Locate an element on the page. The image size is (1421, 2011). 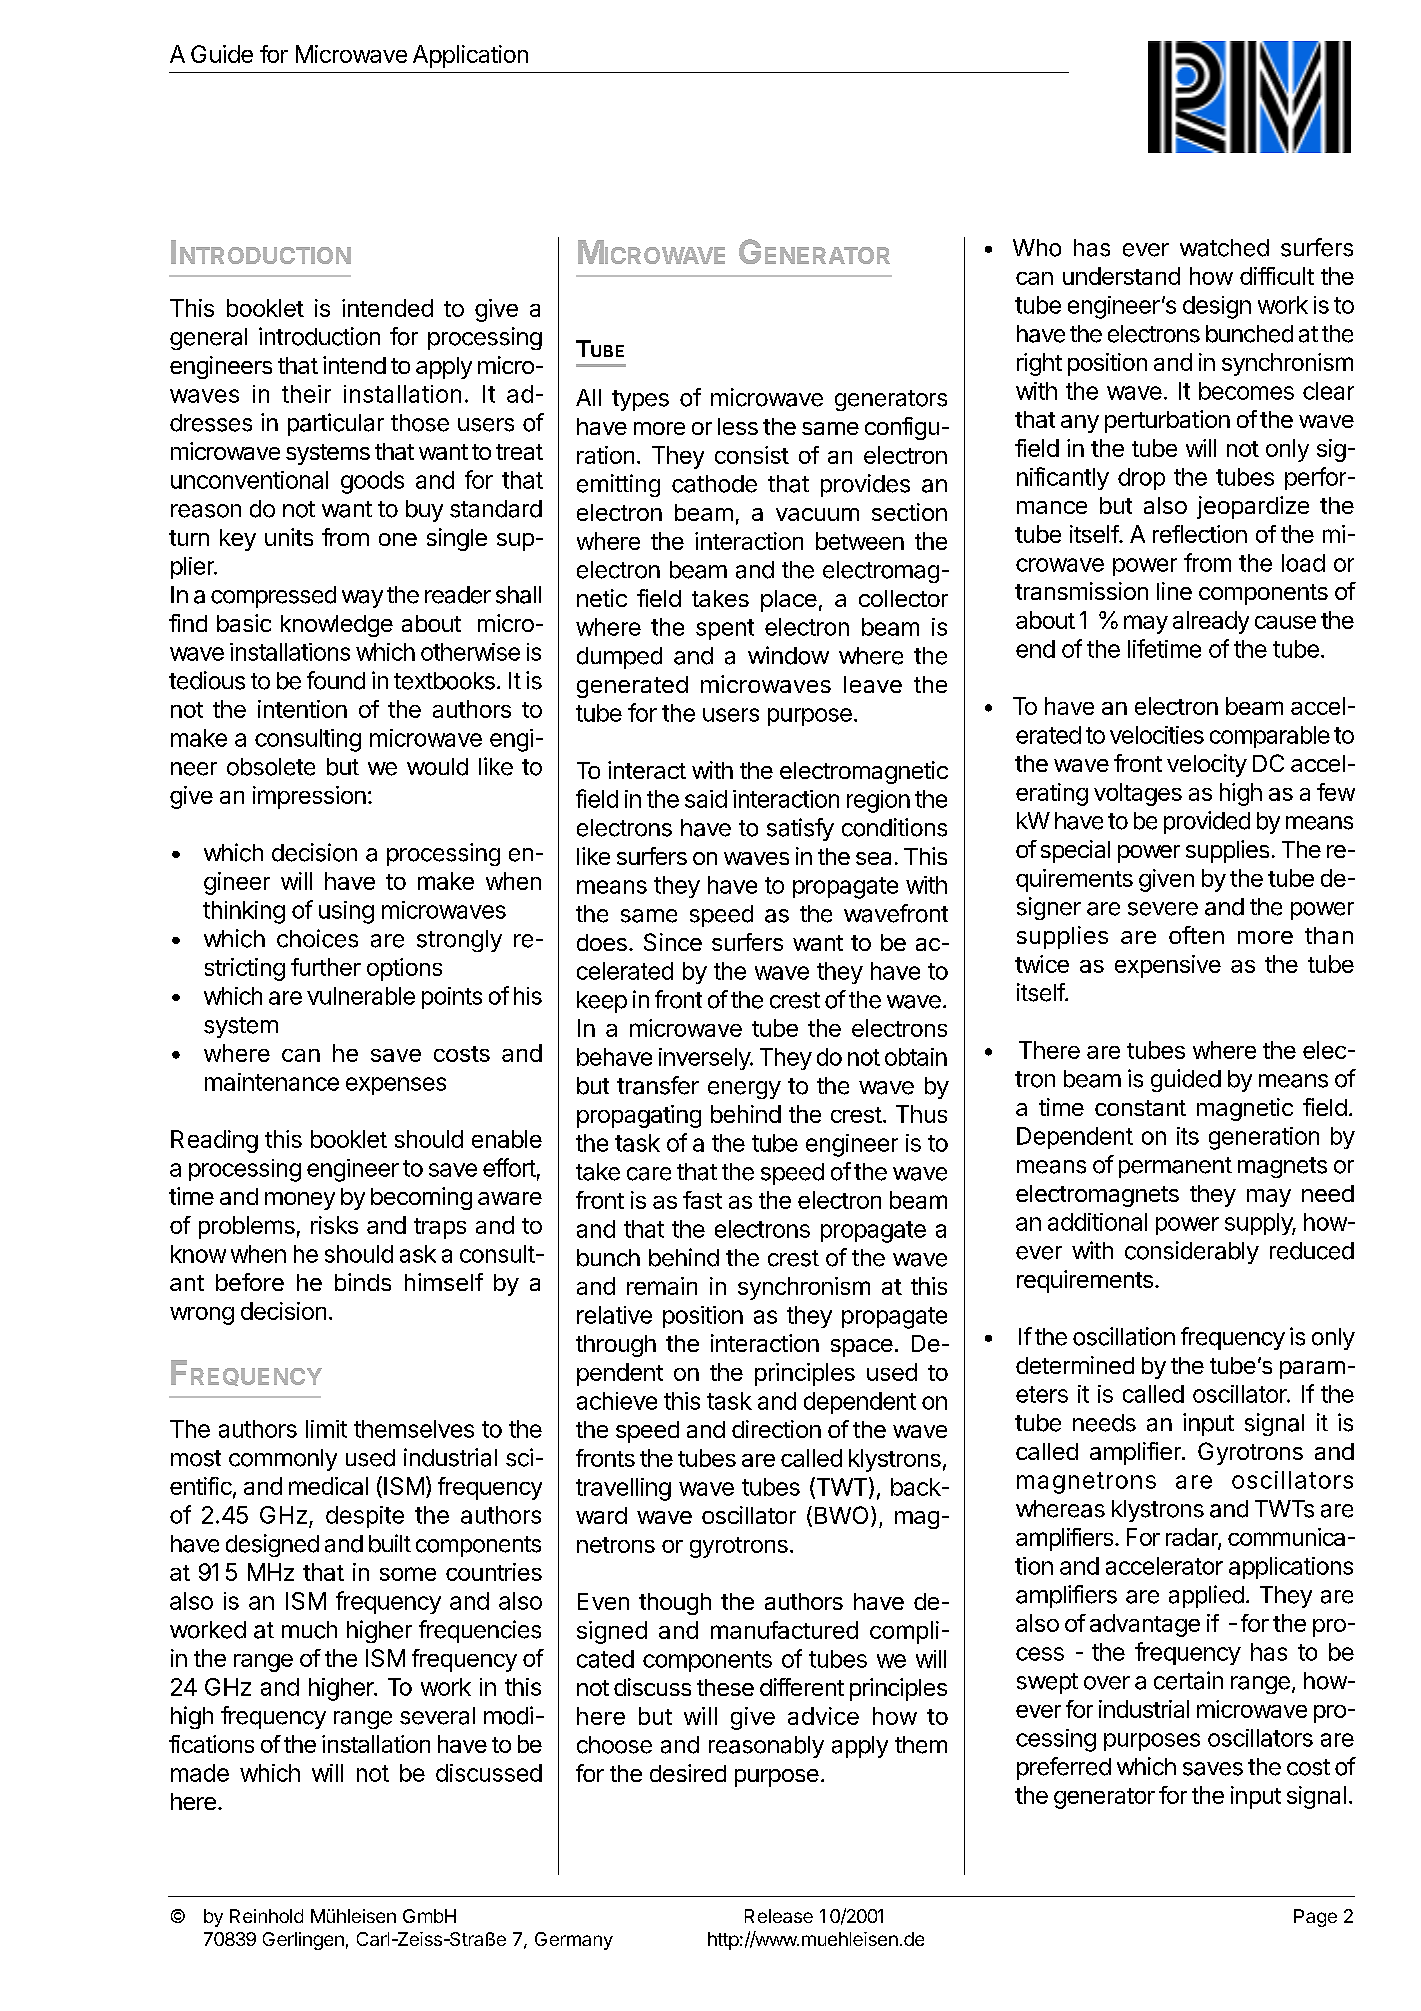
Reinhold is located at coordinates (266, 1916).
